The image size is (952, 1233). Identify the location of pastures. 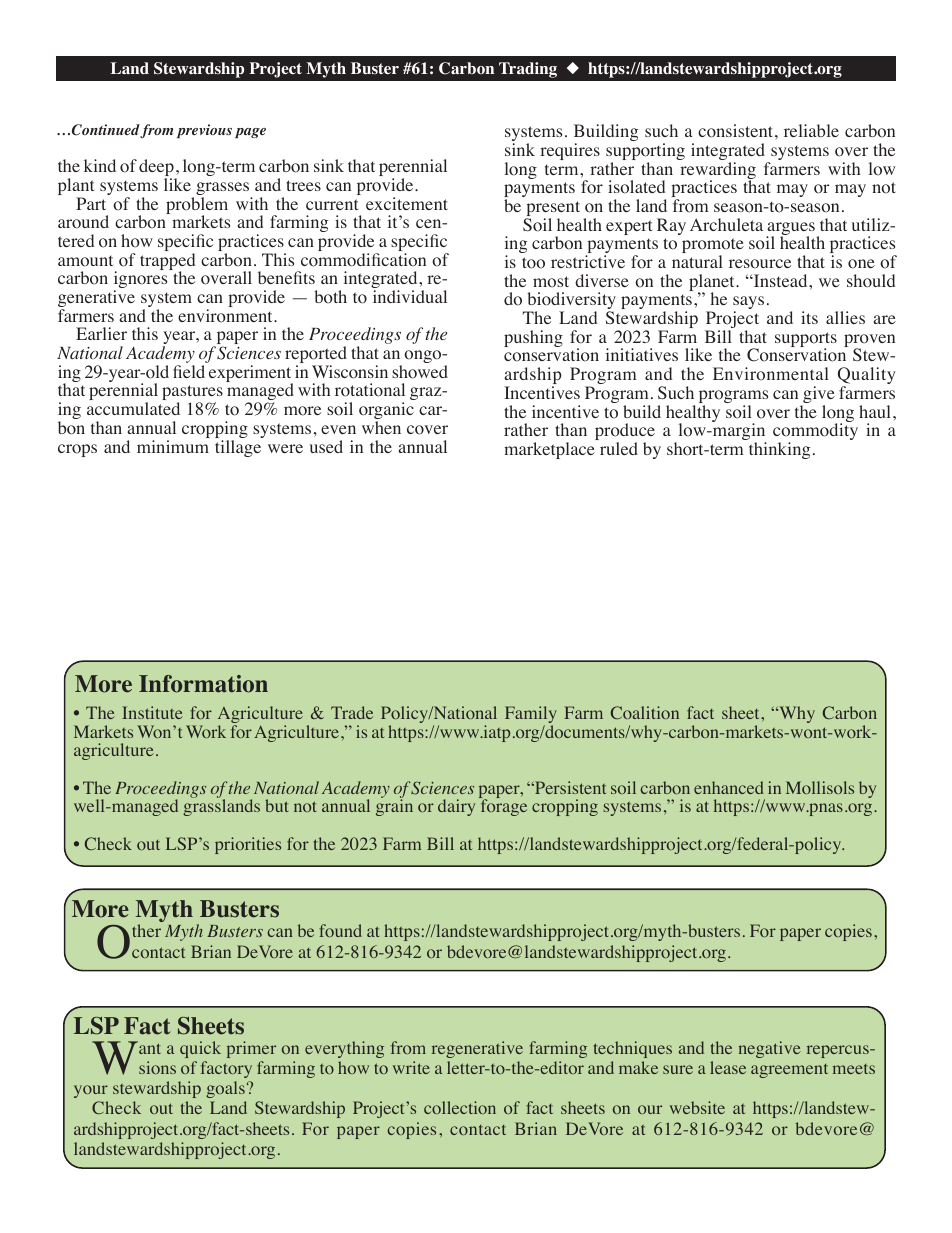
(192, 394).
